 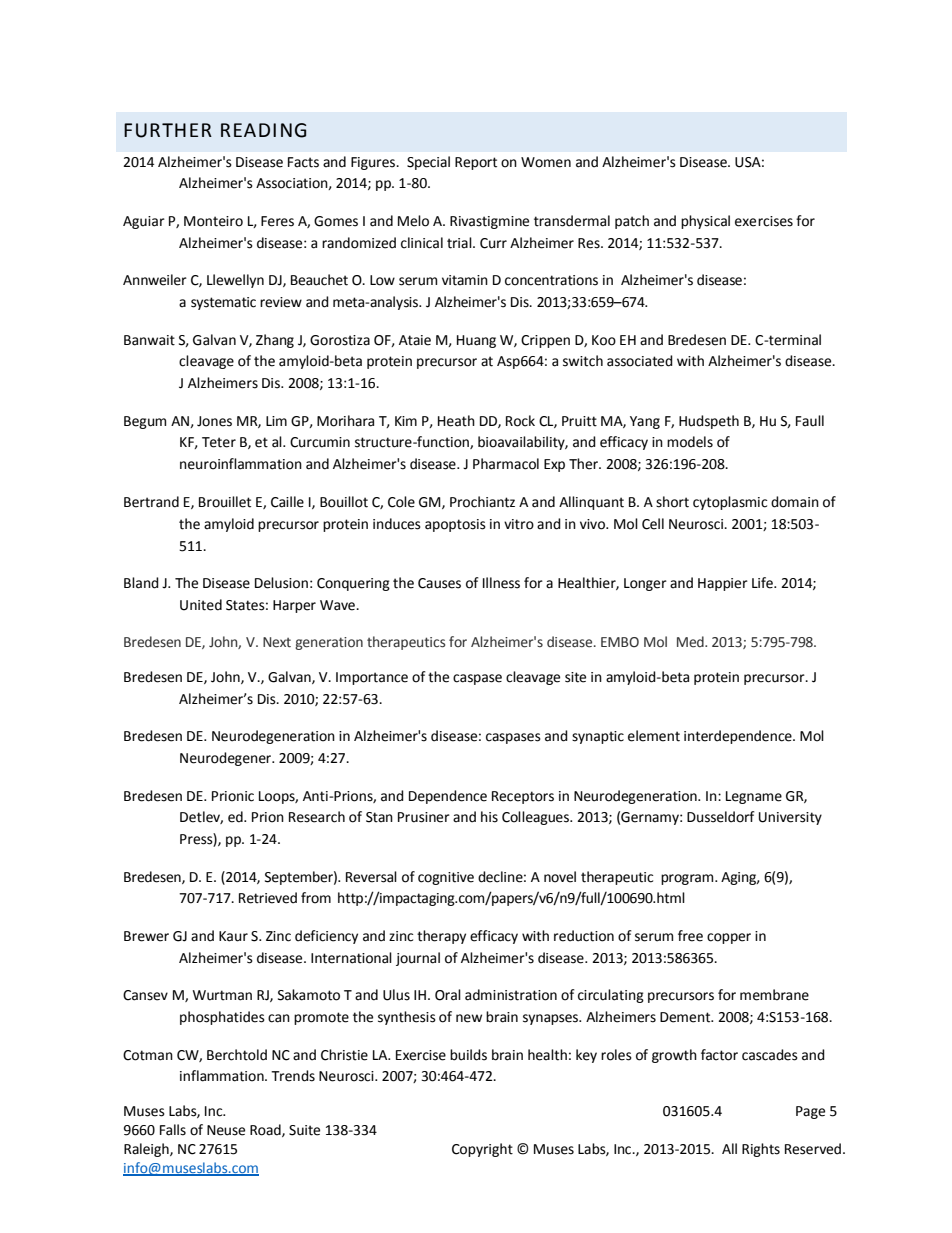 I want to click on Pharmacol, so click(x=506, y=464).
